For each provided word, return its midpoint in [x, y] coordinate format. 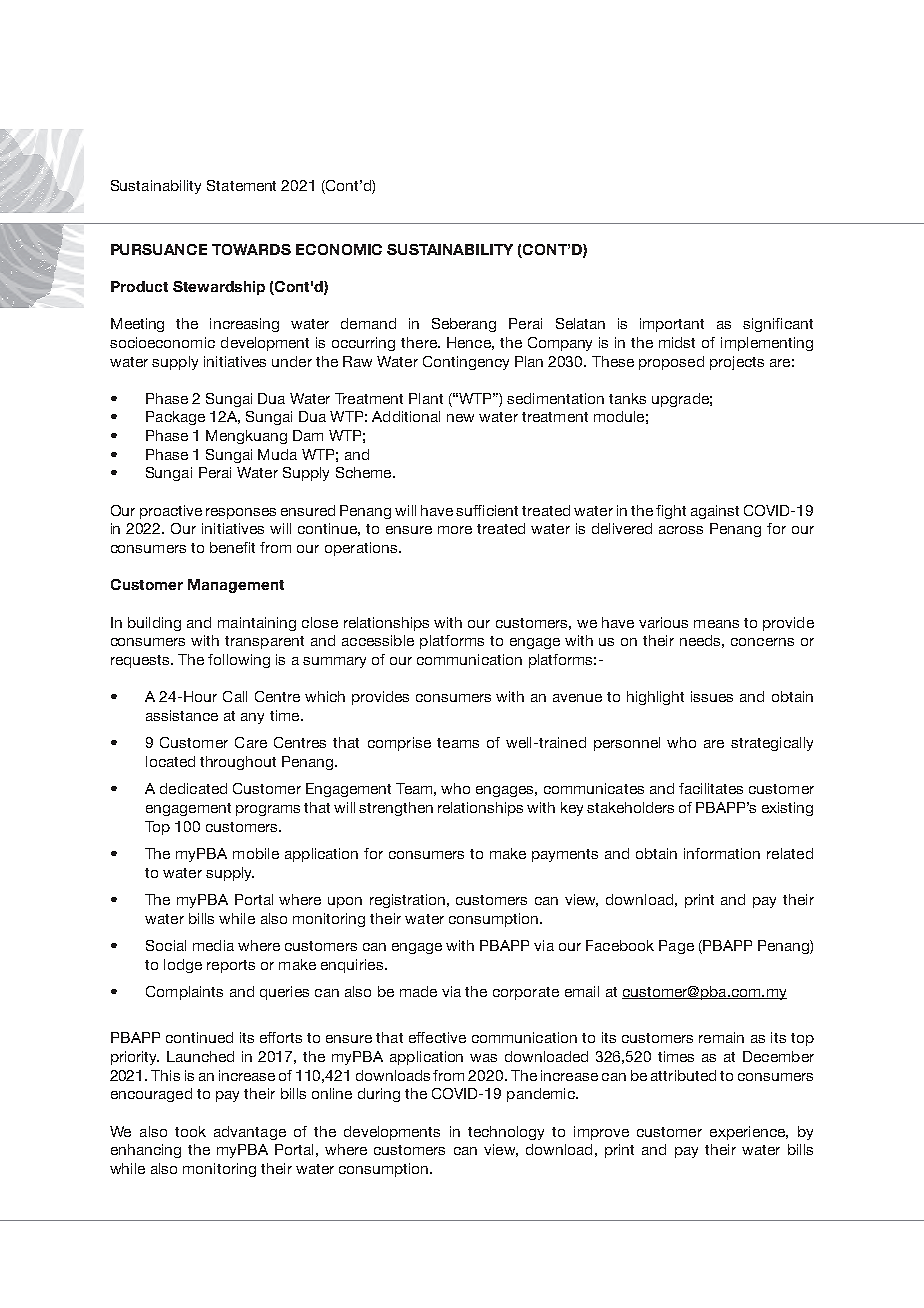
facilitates [711, 788]
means [716, 624]
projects [737, 363]
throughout [238, 763]
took [190, 1131]
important [672, 325]
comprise [399, 744]
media [213, 945]
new [460, 418]
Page [676, 947]
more [455, 530]
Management [236, 586]
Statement [241, 185]
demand [368, 323]
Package [175, 418]
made [418, 991]
